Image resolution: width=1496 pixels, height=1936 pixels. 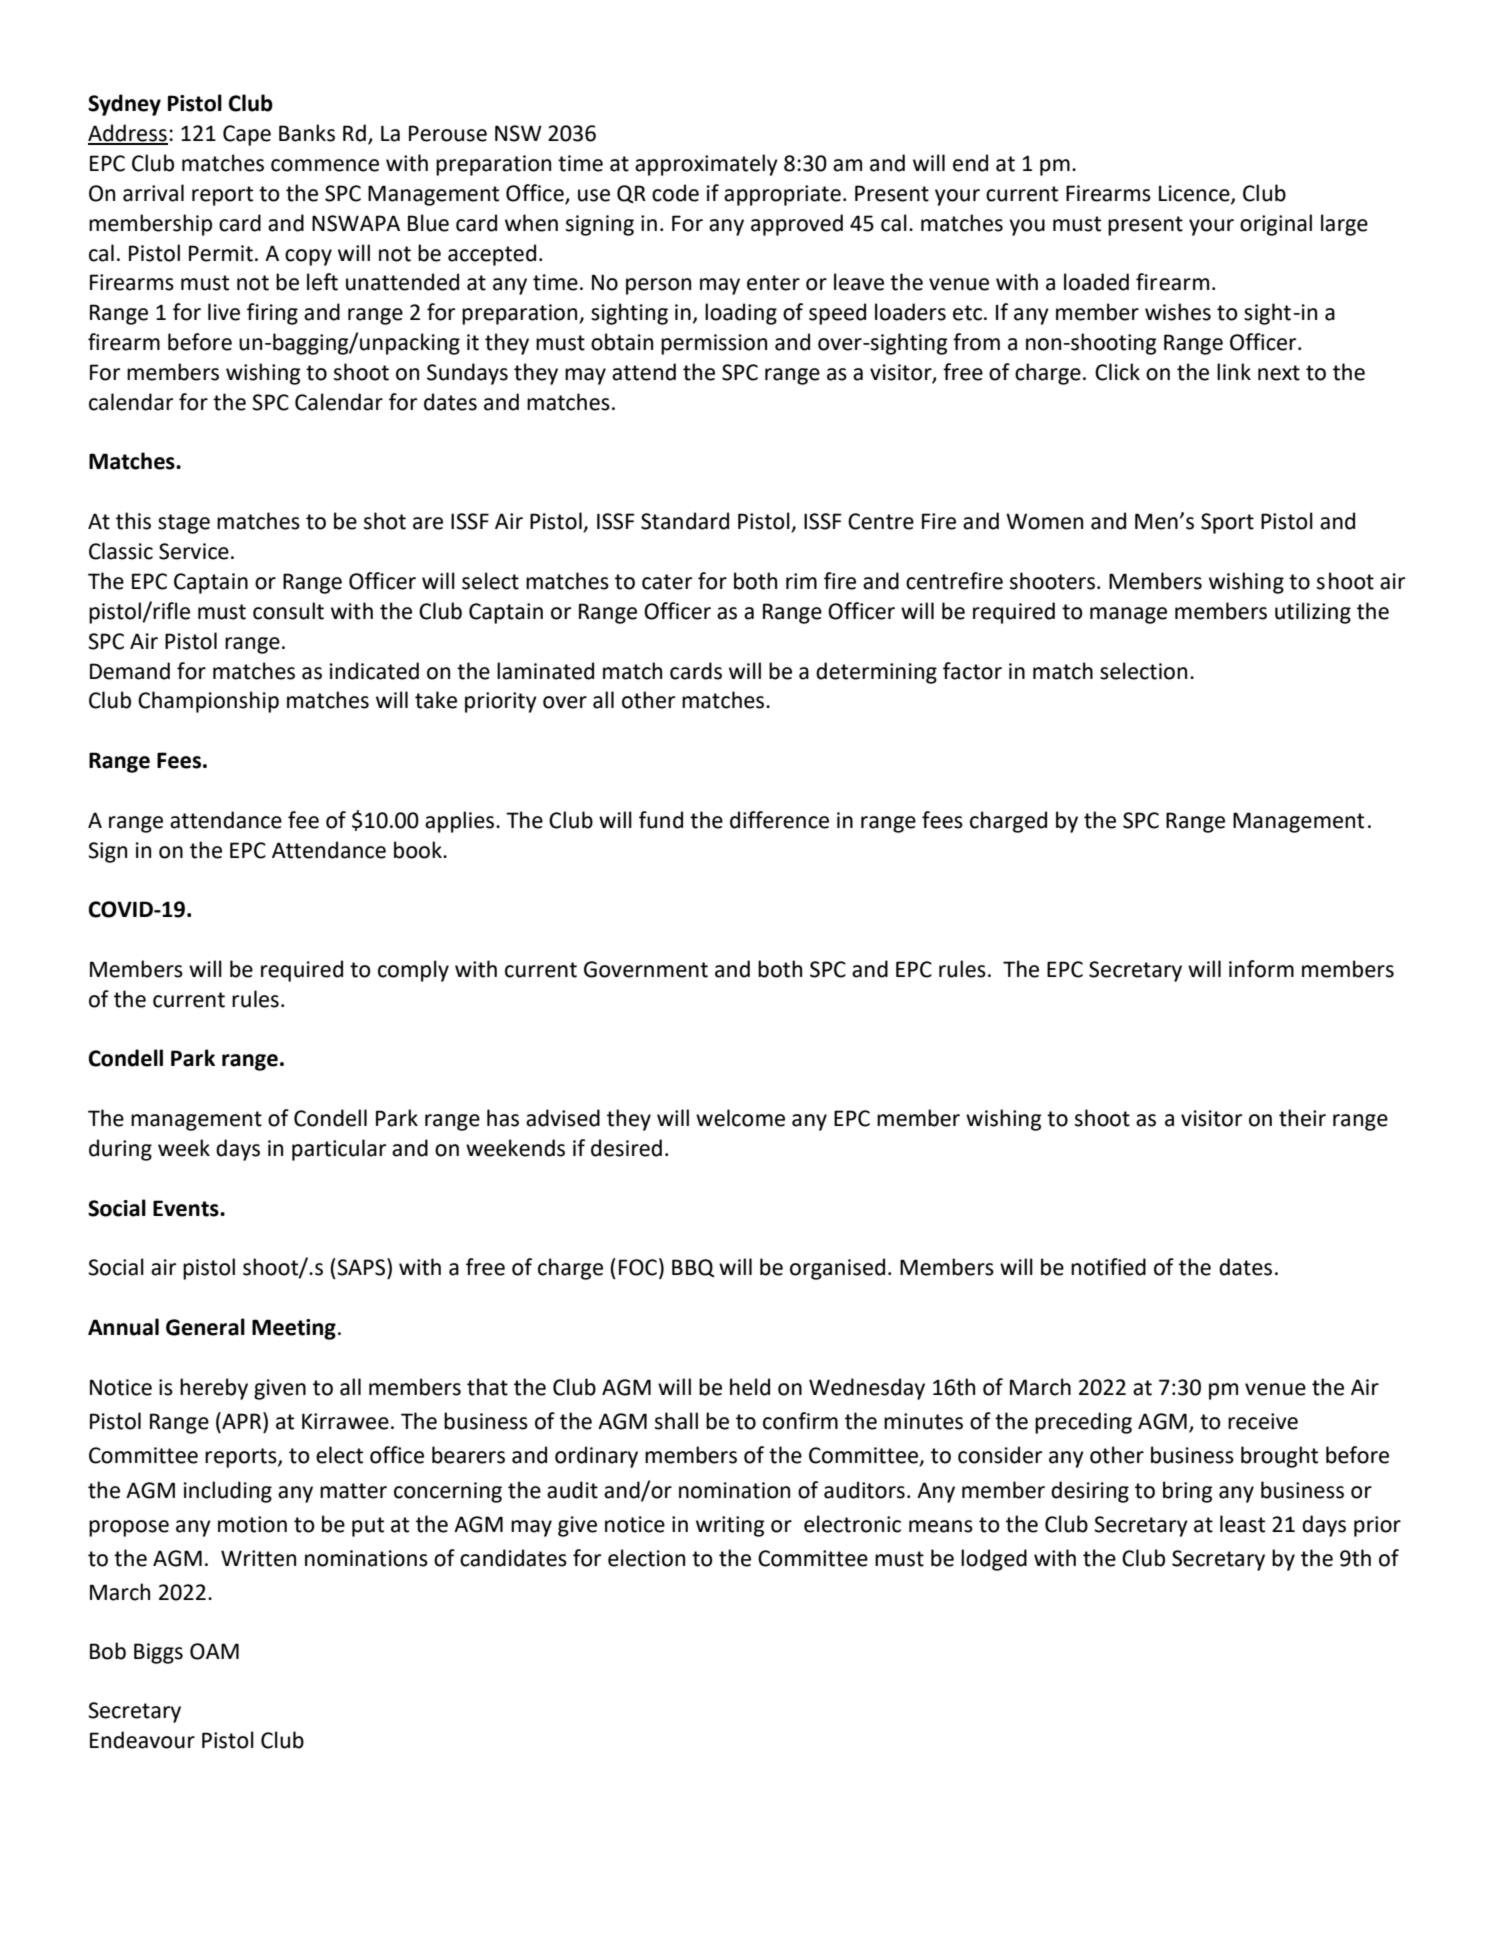 I want to click on Cape, so click(x=247, y=135).
